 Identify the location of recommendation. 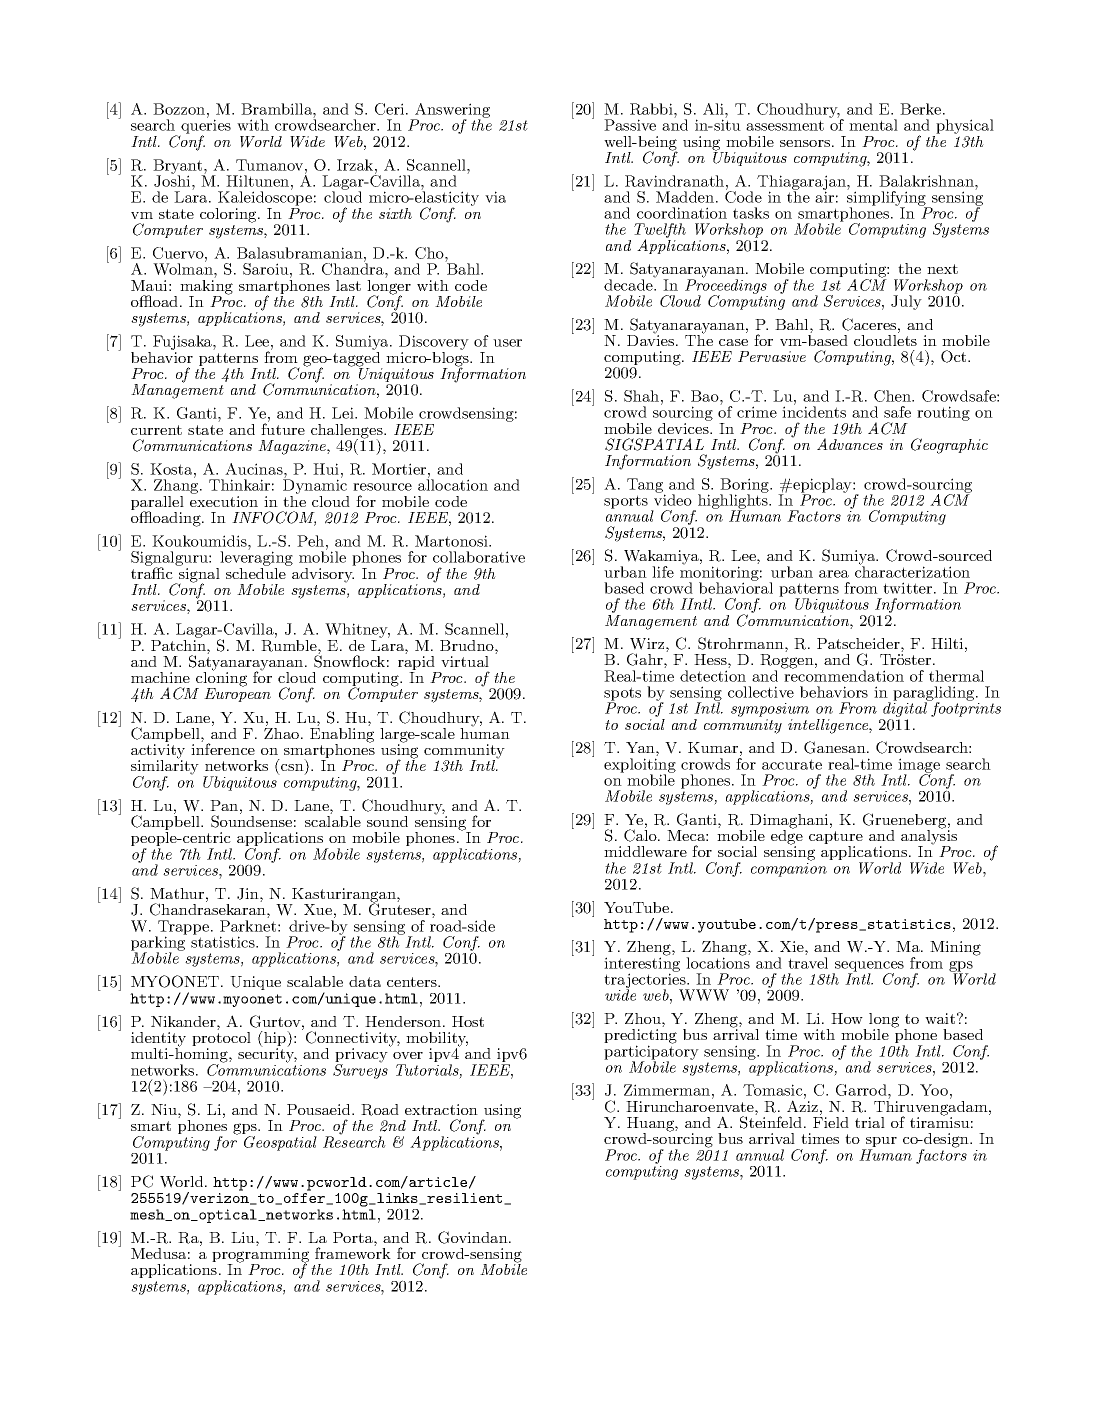
(843, 675).
